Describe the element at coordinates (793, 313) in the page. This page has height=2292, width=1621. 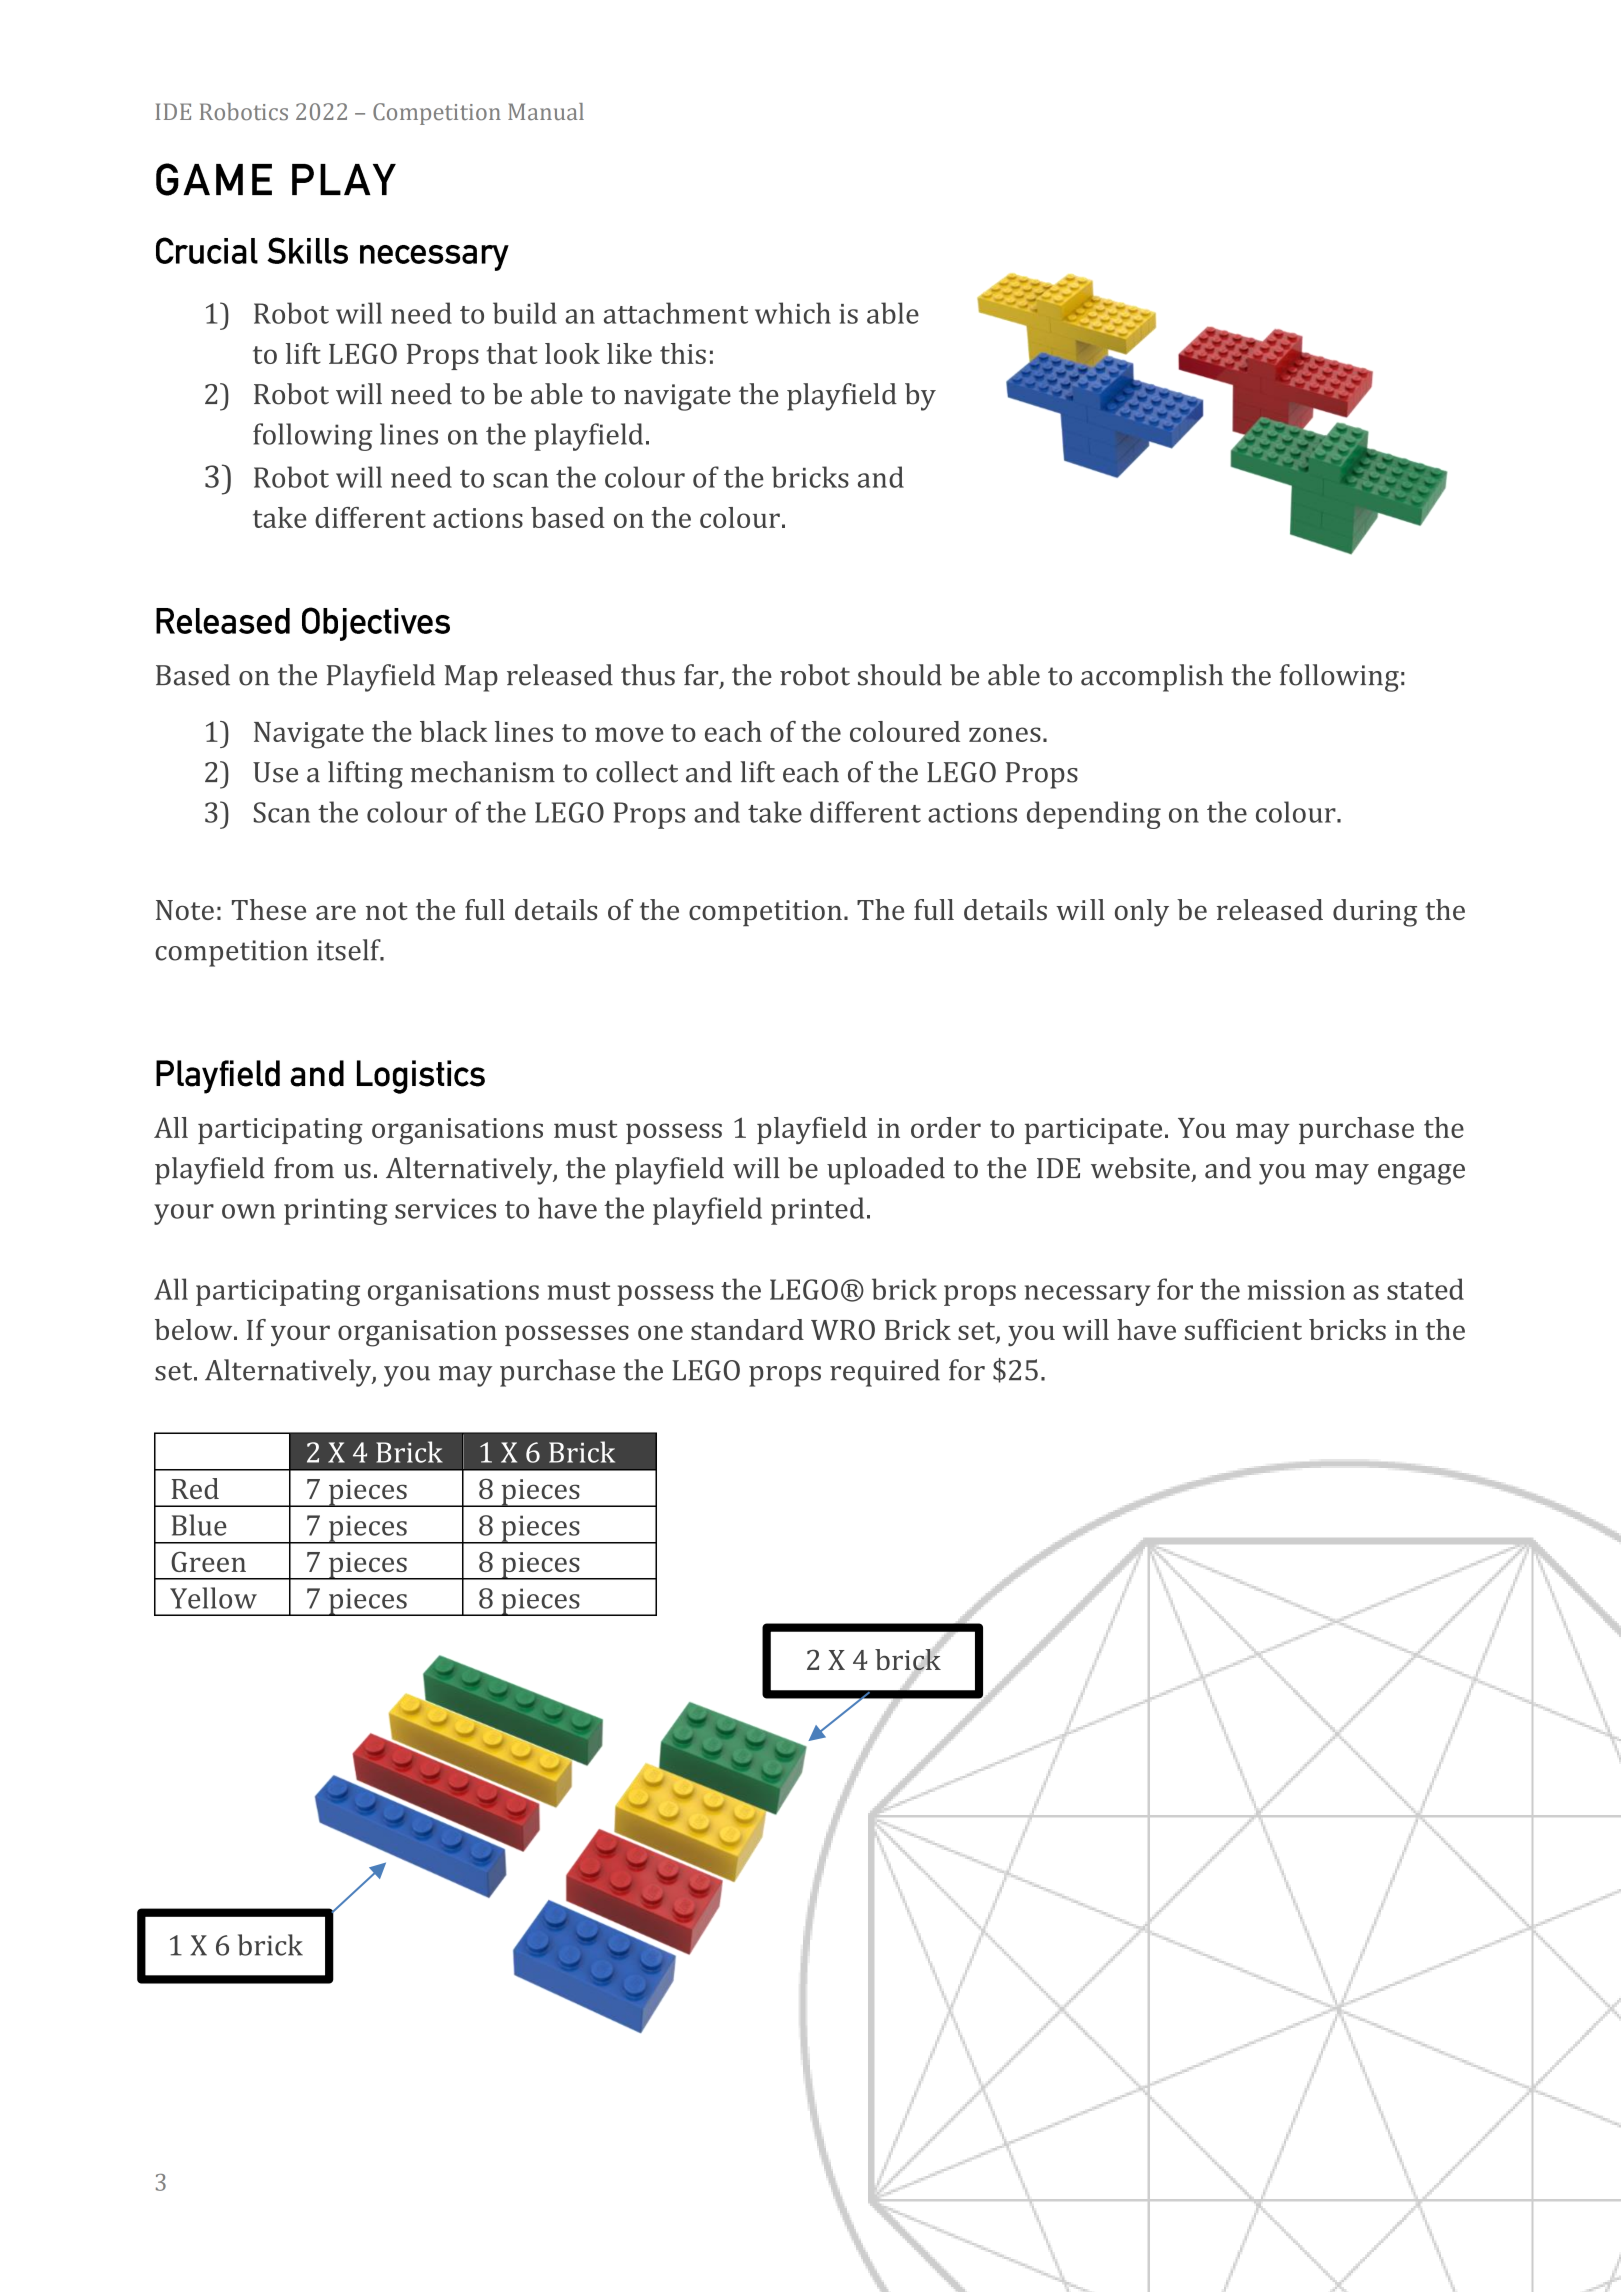
I see `which` at that location.
